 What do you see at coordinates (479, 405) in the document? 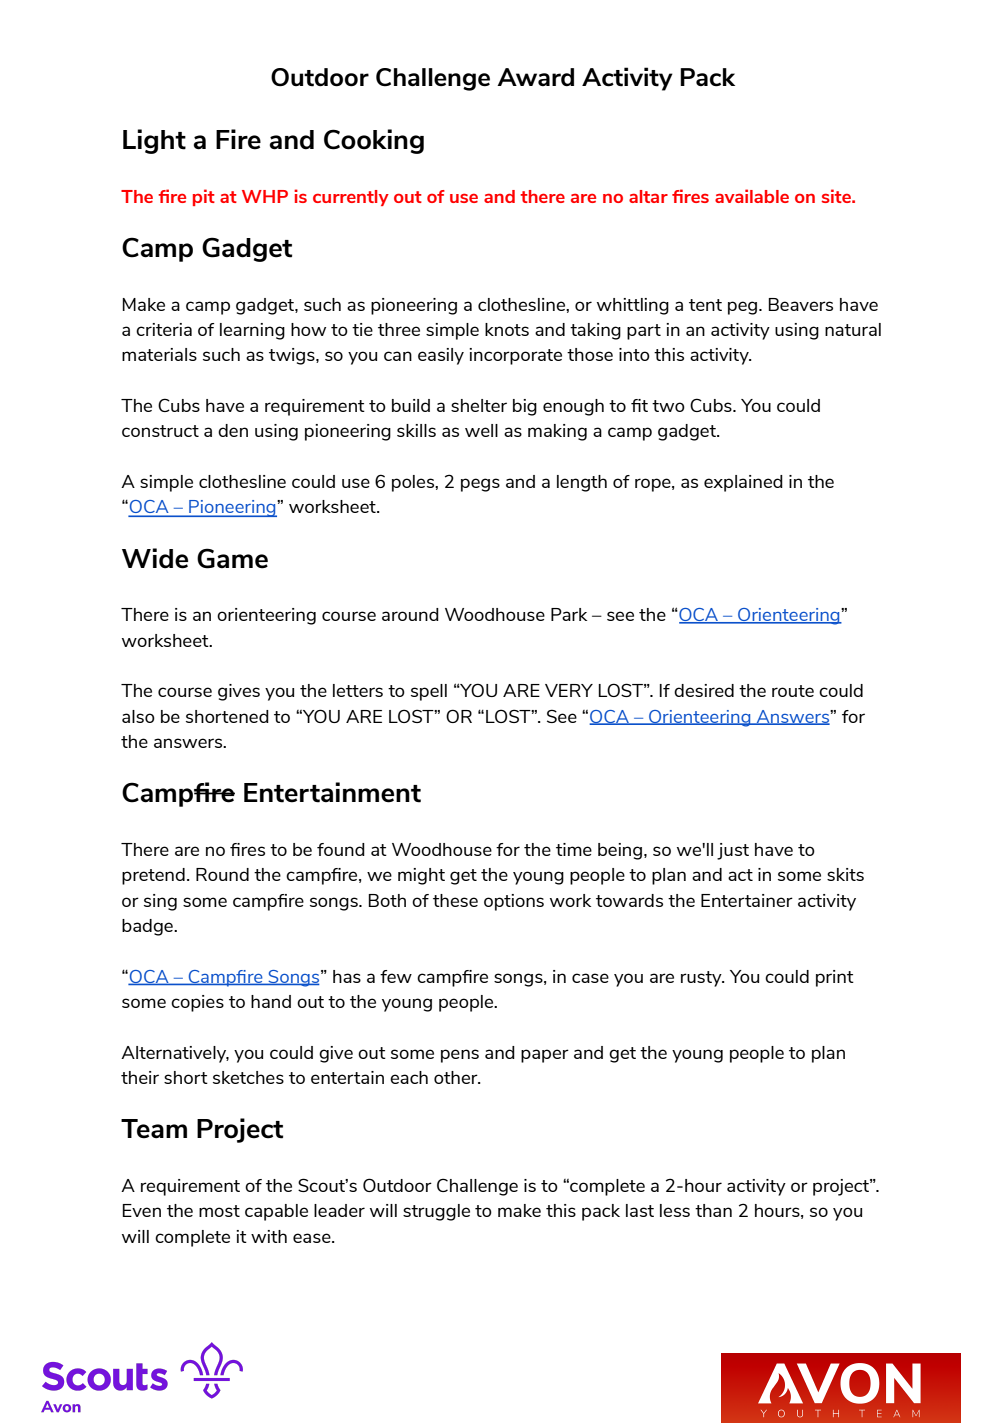
I see `shelter` at bounding box center [479, 405].
